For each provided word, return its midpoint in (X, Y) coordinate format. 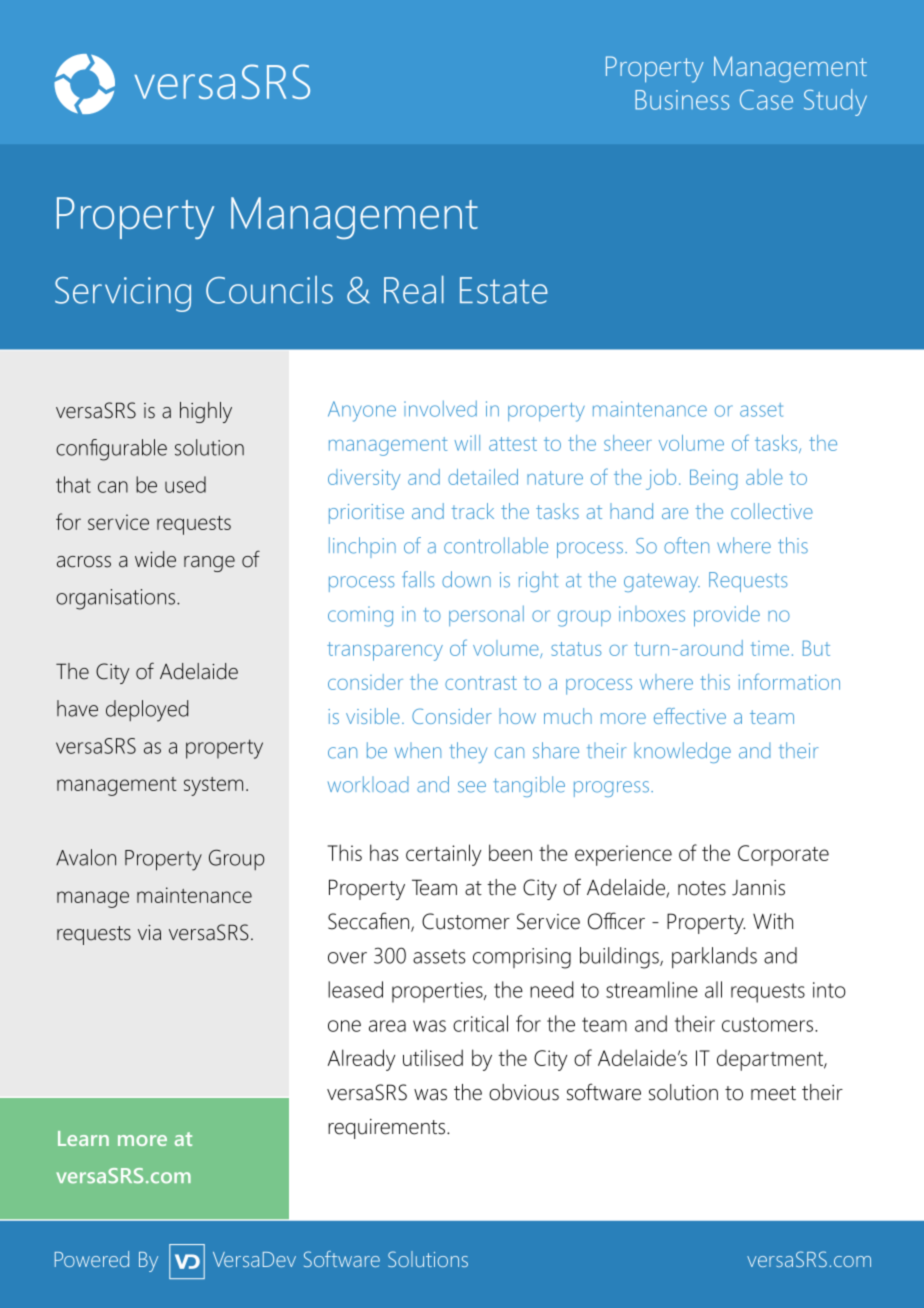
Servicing (123, 294)
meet (773, 1093)
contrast (481, 683)
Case (766, 100)
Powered (92, 1259)
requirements (388, 1129)
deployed (147, 711)
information (789, 681)
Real (414, 290)
